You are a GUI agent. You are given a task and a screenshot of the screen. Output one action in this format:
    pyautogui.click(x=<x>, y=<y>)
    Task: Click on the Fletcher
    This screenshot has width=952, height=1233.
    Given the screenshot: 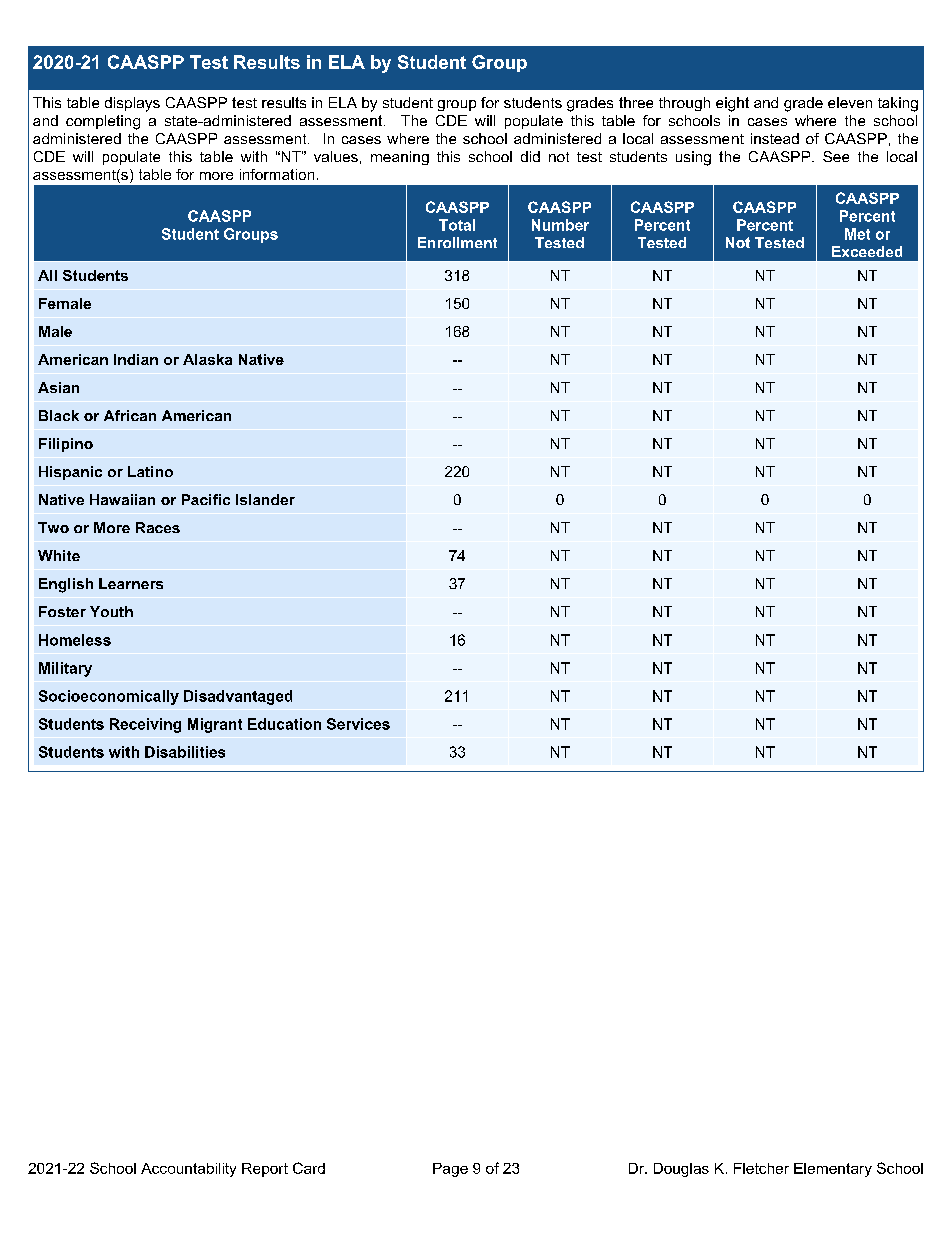 What is the action you would take?
    pyautogui.click(x=761, y=1168)
